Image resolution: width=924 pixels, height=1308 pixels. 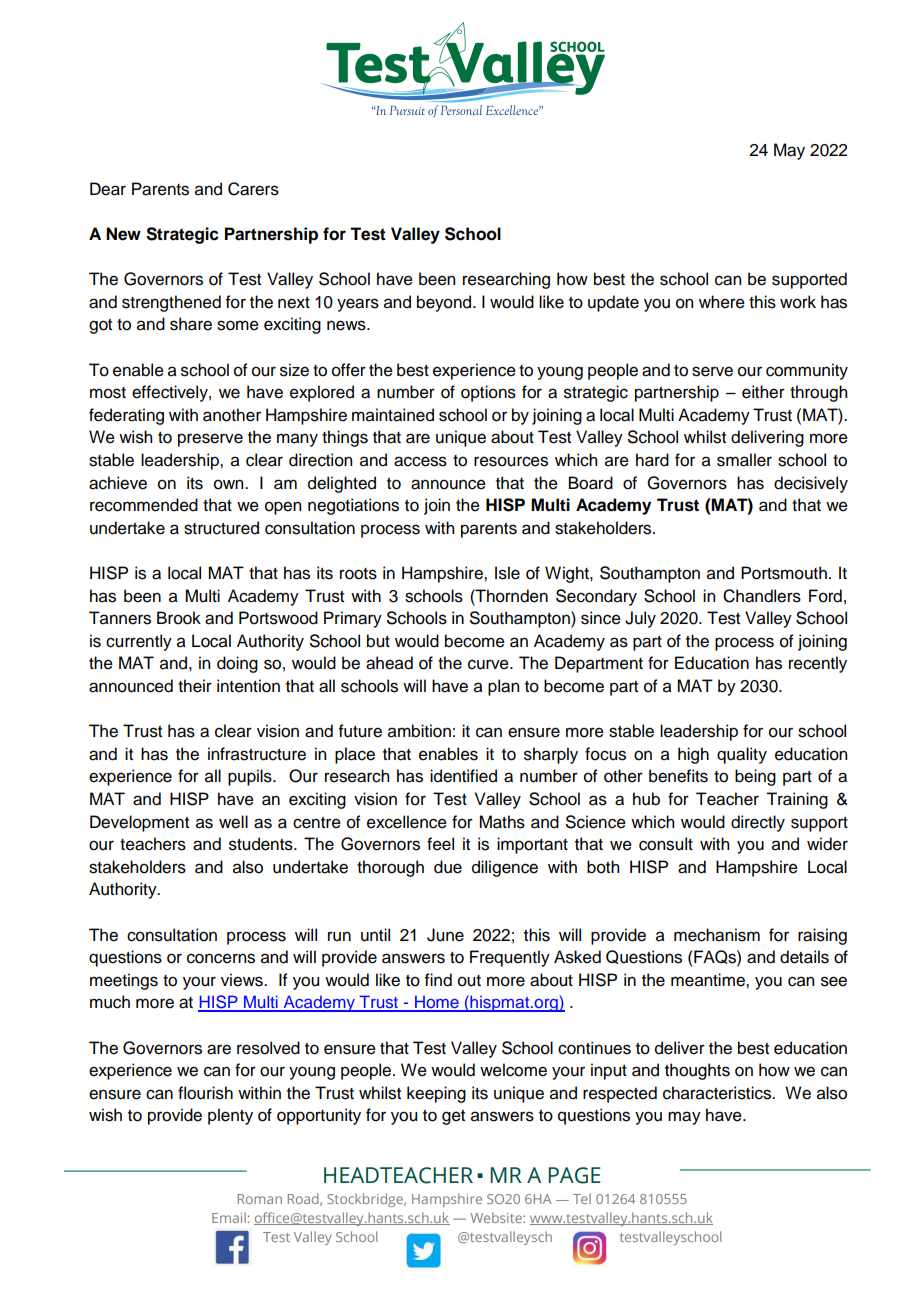 I want to click on beyond, so click(x=445, y=303).
